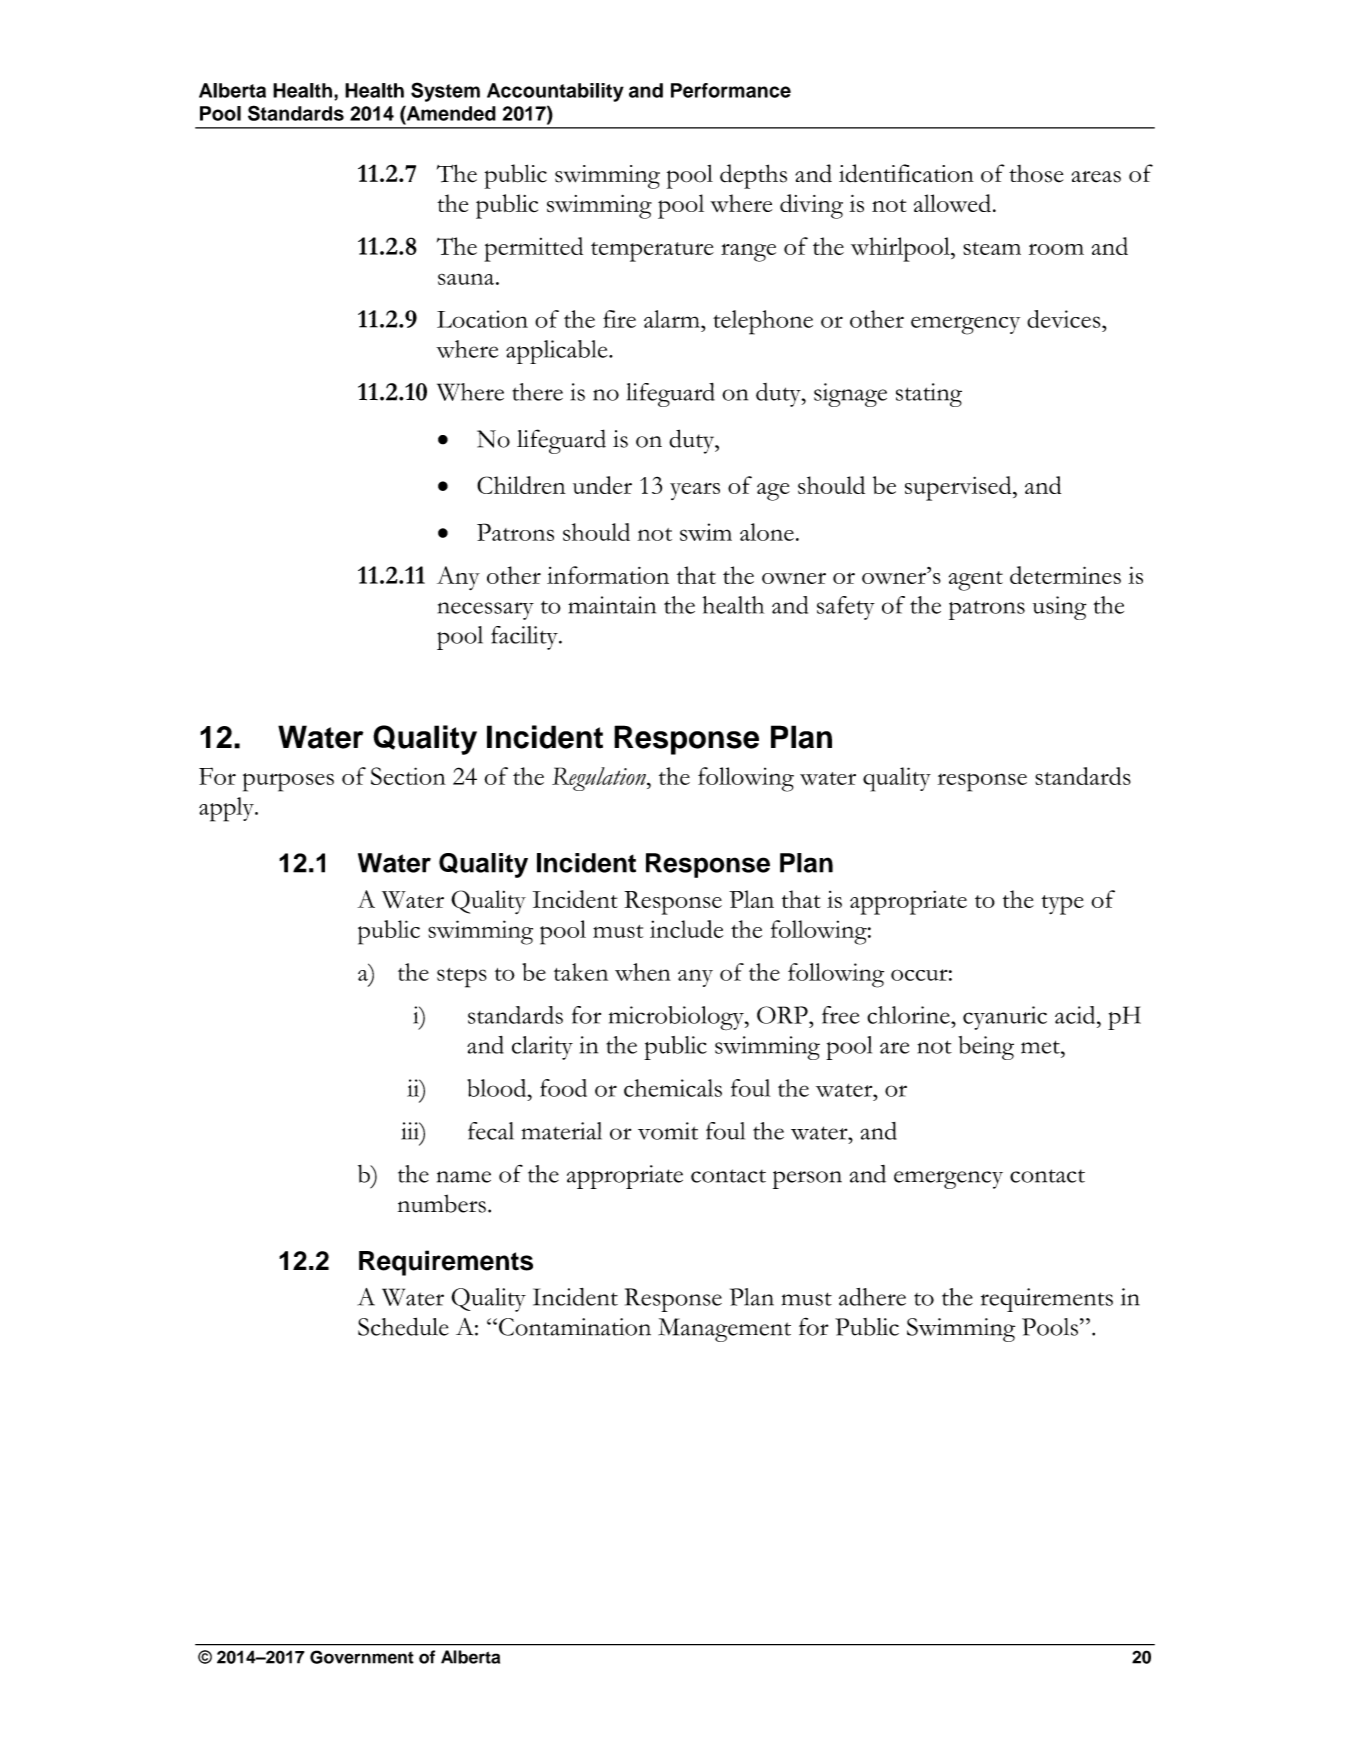 The height and width of the document is (1747, 1350). I want to click on type, so click(1062, 905).
